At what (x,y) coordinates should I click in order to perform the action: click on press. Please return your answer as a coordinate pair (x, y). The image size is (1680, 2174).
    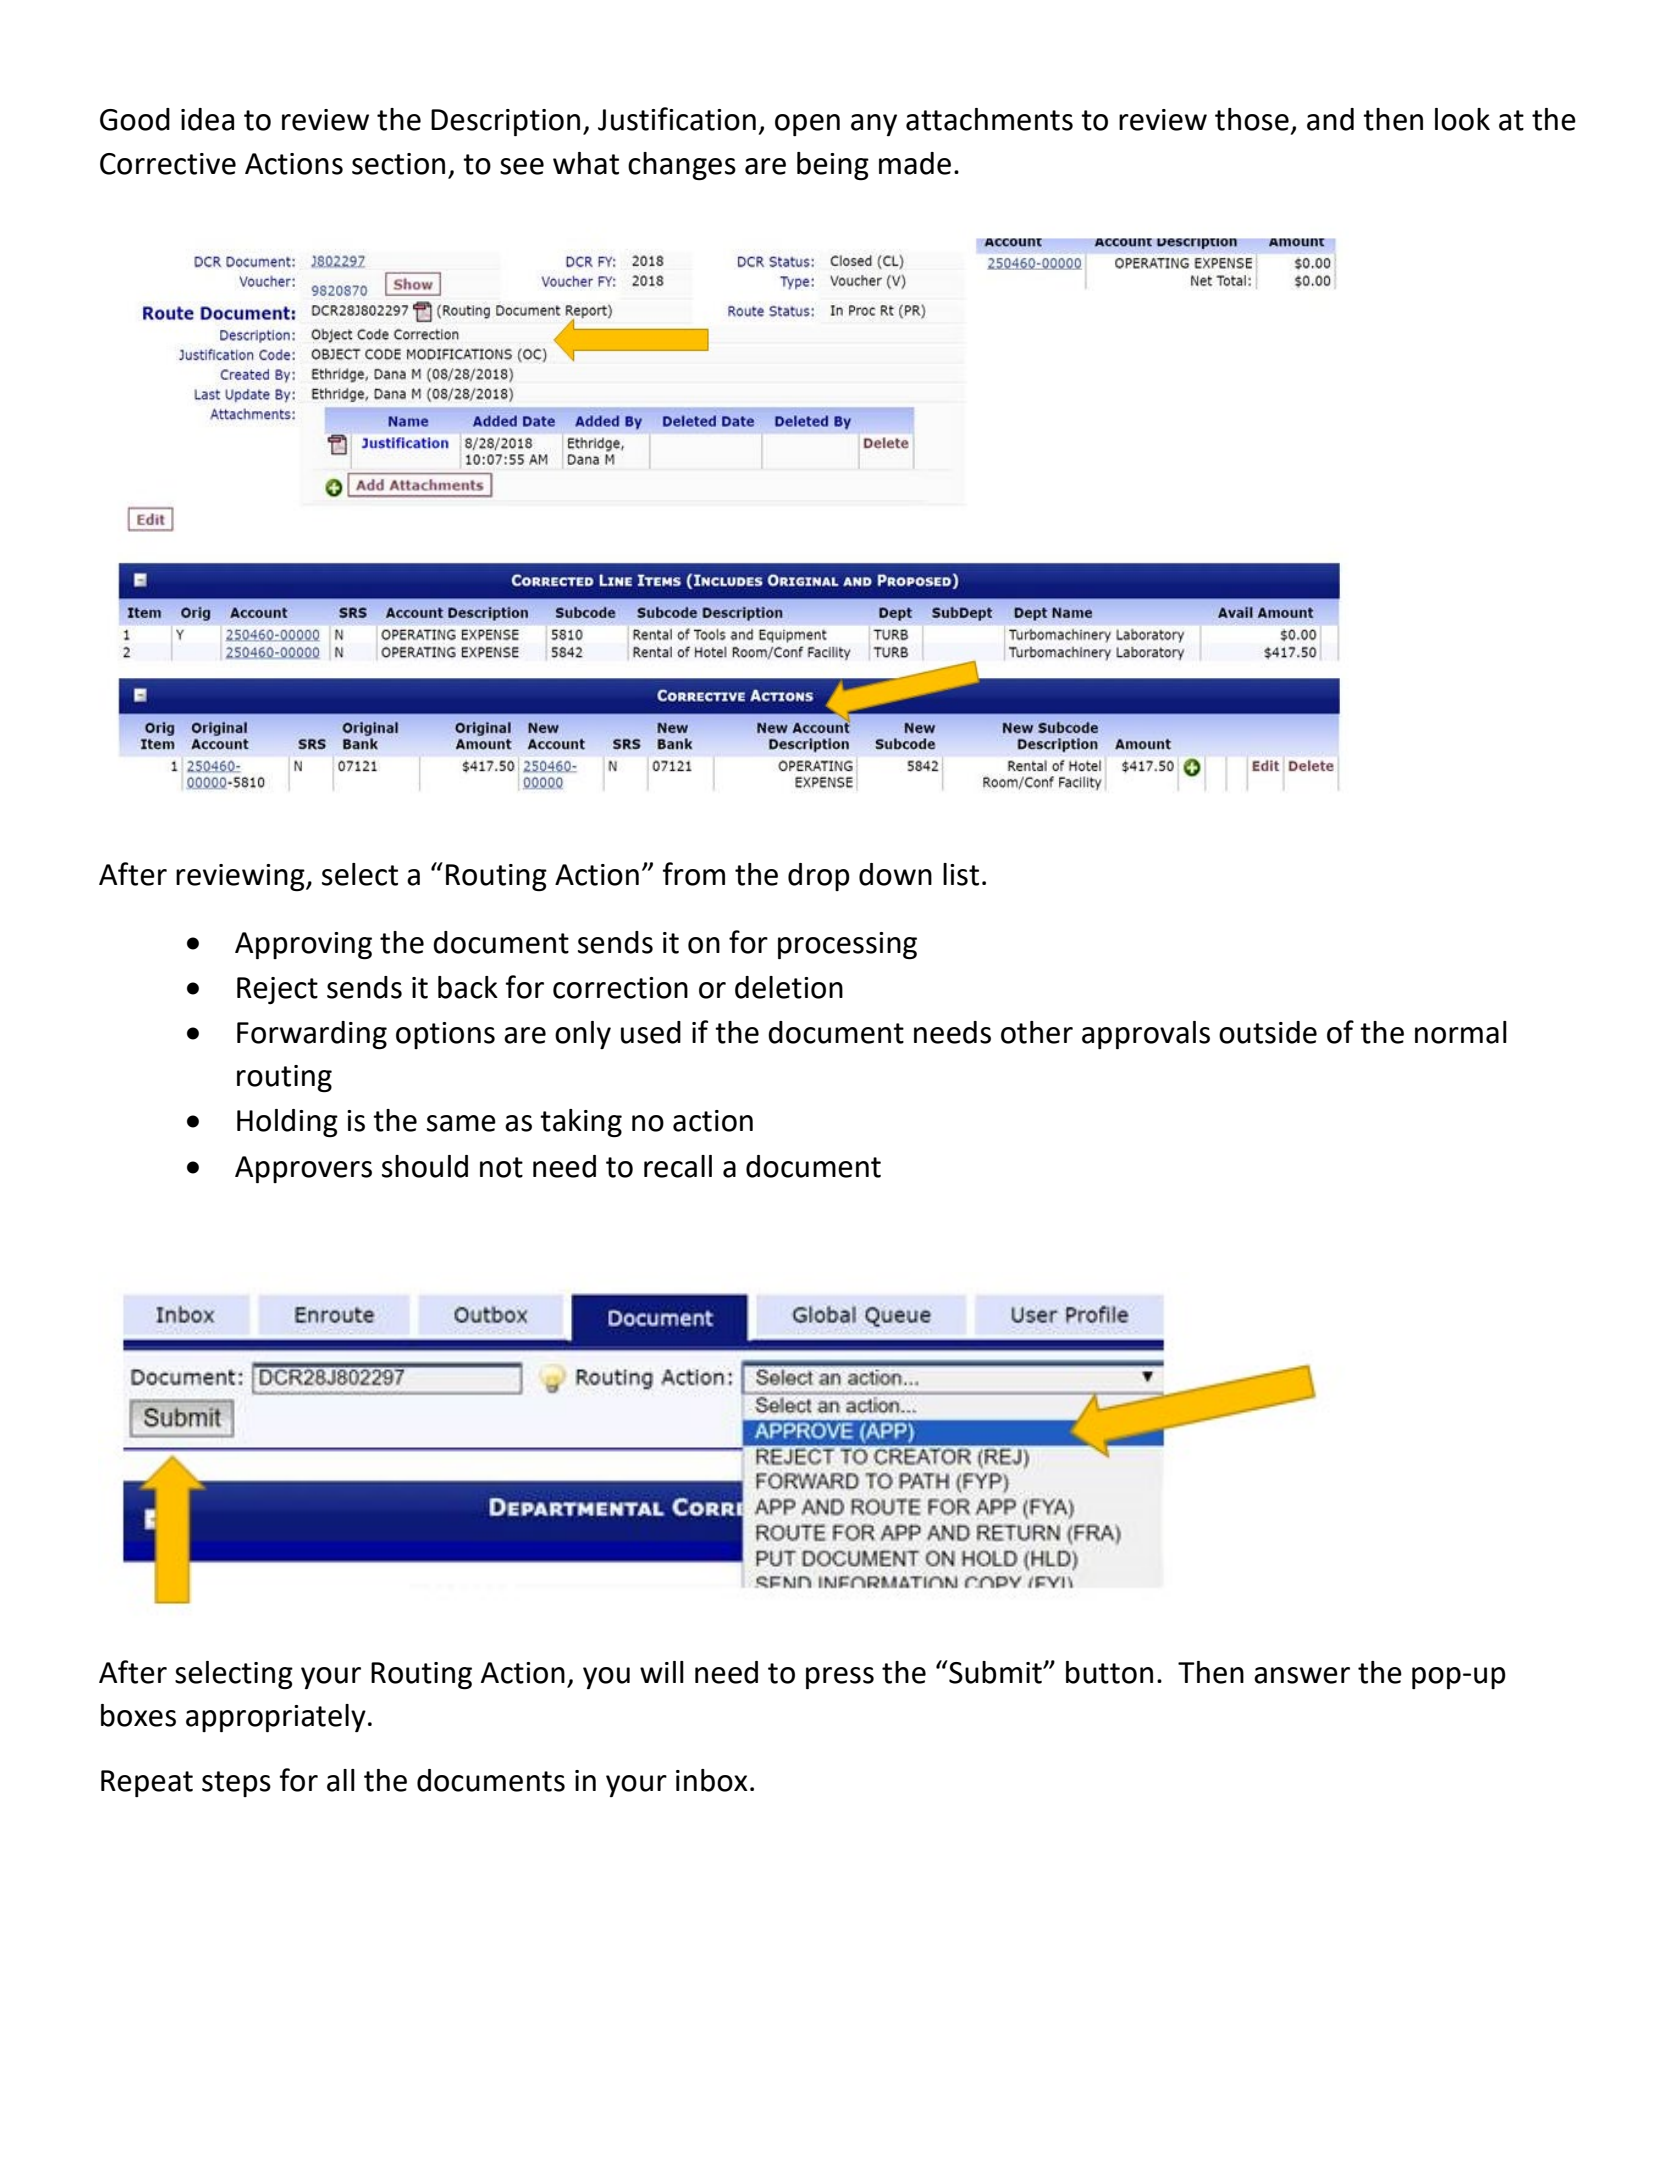
    Looking at the image, I should click on (840, 1678).
